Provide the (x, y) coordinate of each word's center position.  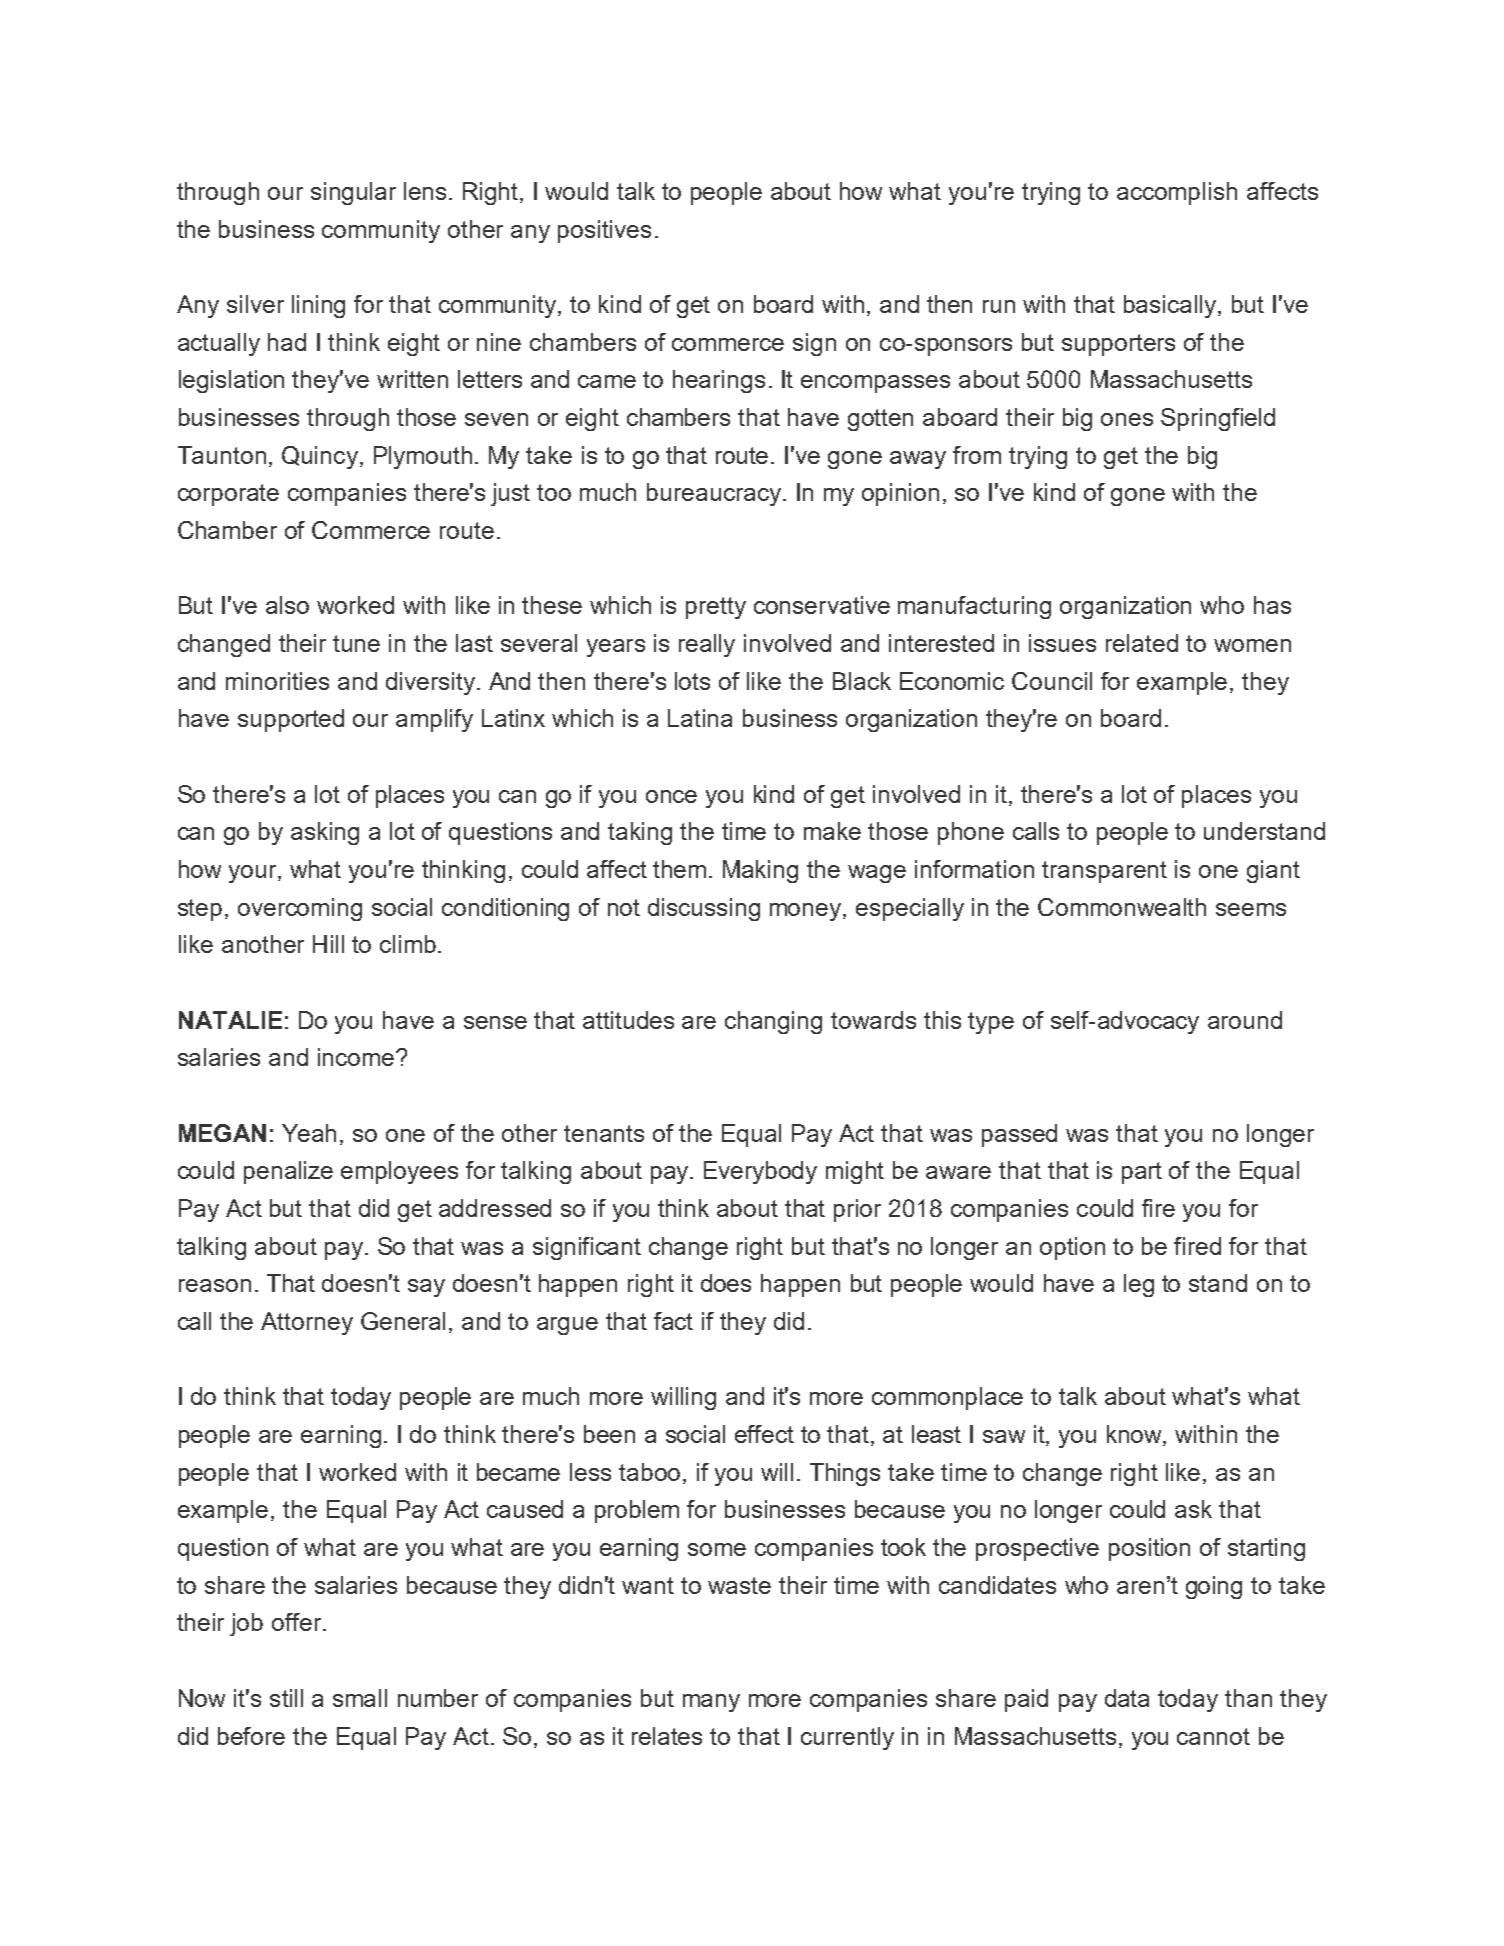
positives (604, 231)
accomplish (1177, 193)
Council (1052, 681)
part (1142, 1173)
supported (291, 720)
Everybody (760, 1172)
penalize (288, 1172)
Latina (700, 718)
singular (353, 193)
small (360, 1698)
